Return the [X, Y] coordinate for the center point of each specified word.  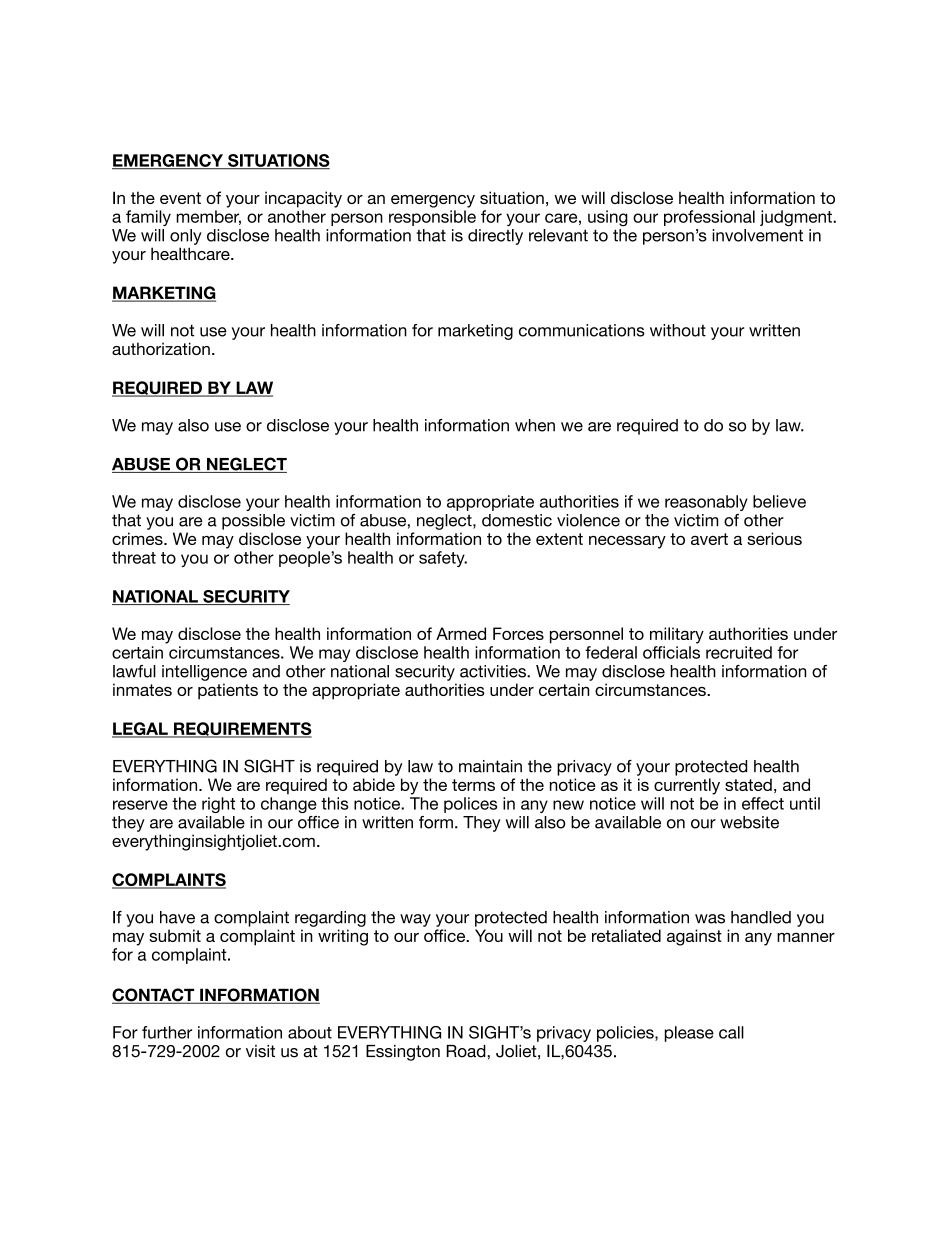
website [749, 822]
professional [709, 218]
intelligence [204, 673]
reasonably [706, 503]
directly [495, 237]
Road [467, 1051]
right [218, 805]
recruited [739, 652]
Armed [461, 633]
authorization [161, 348]
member [208, 217]
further [167, 1032]
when [535, 425]
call [731, 1032]
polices [470, 805]
